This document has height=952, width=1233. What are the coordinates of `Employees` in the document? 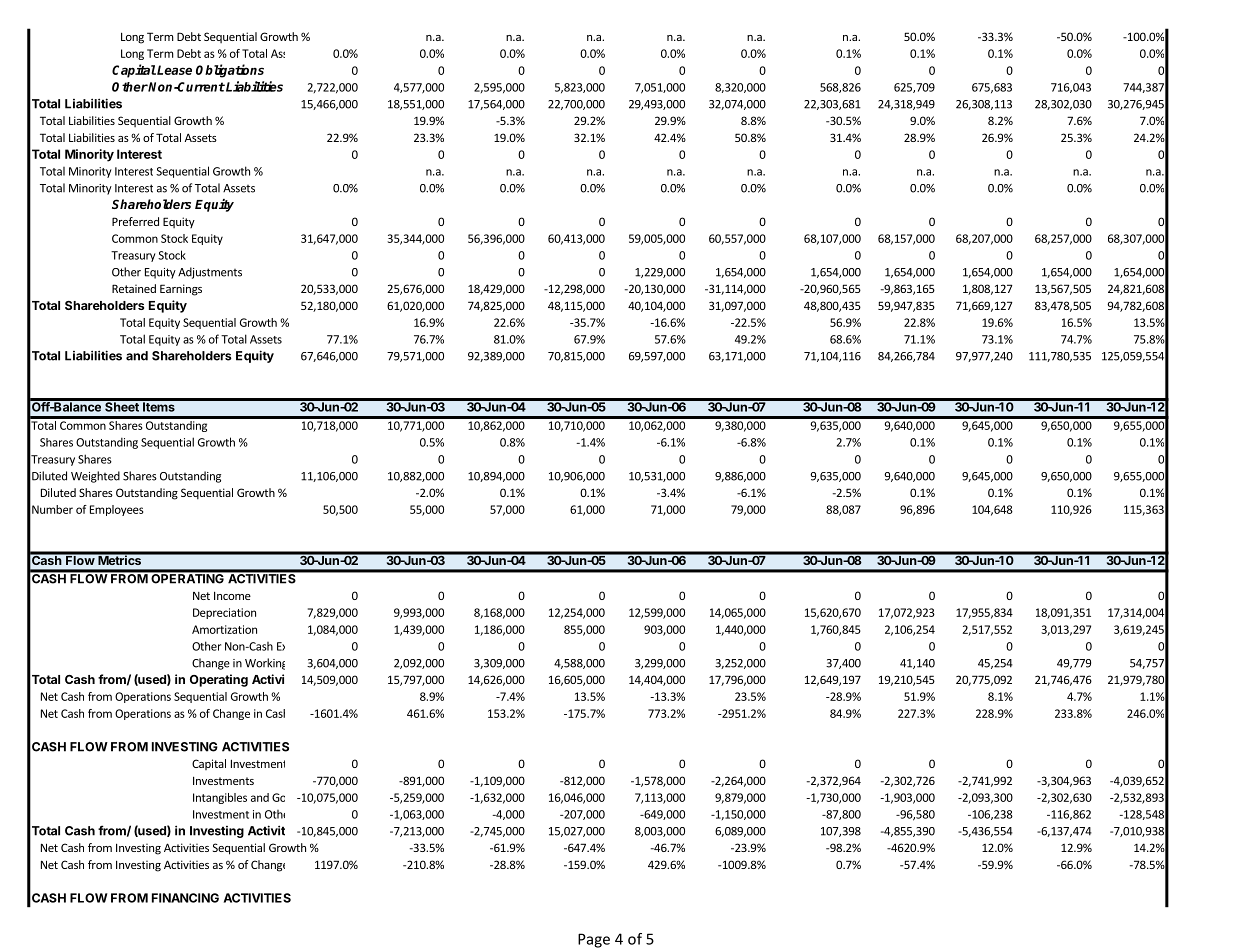 It's located at (117, 510).
